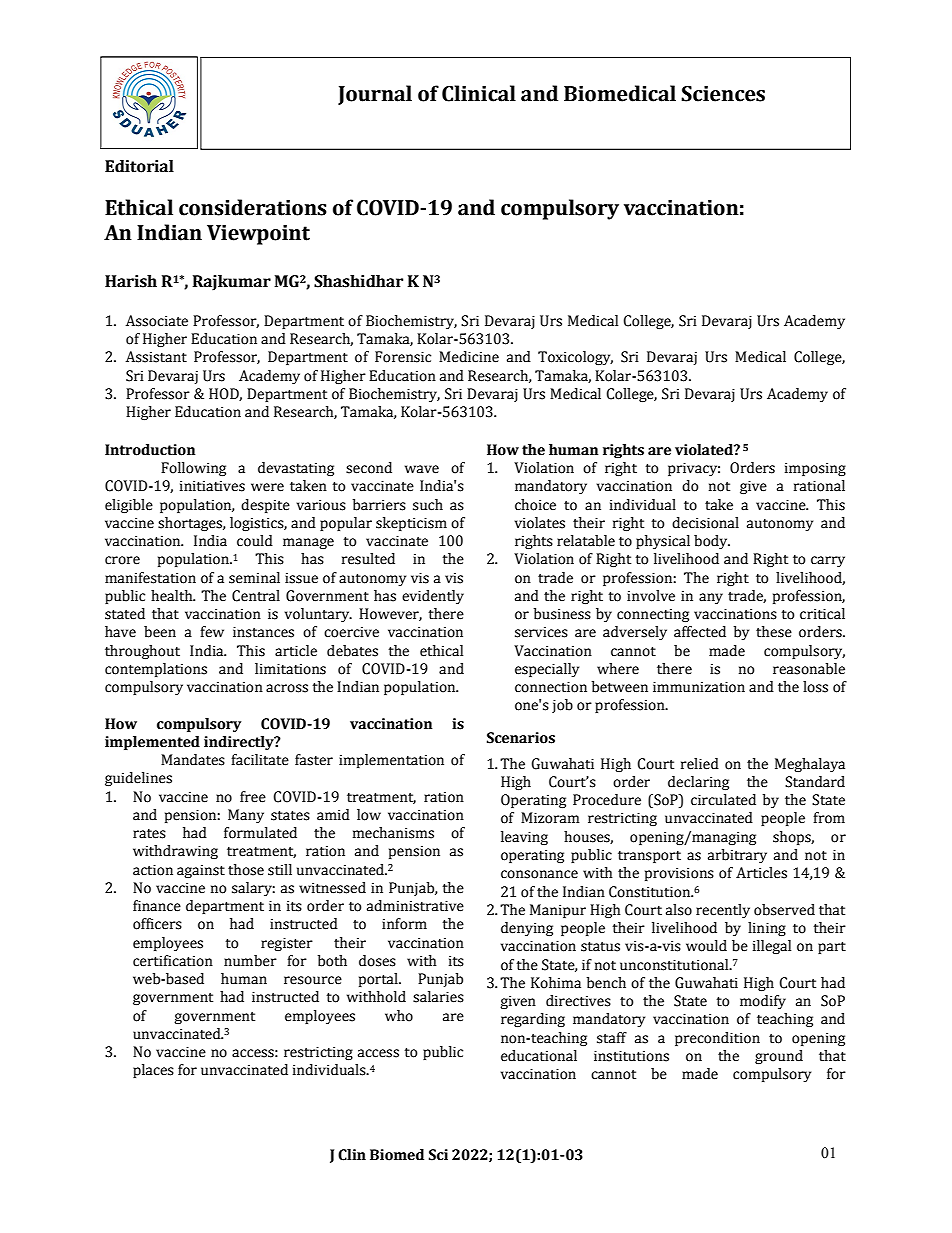 Image resolution: width=952 pixels, height=1233 pixels. What do you see at coordinates (153, 1071) in the document?
I see `places` at bounding box center [153, 1071].
